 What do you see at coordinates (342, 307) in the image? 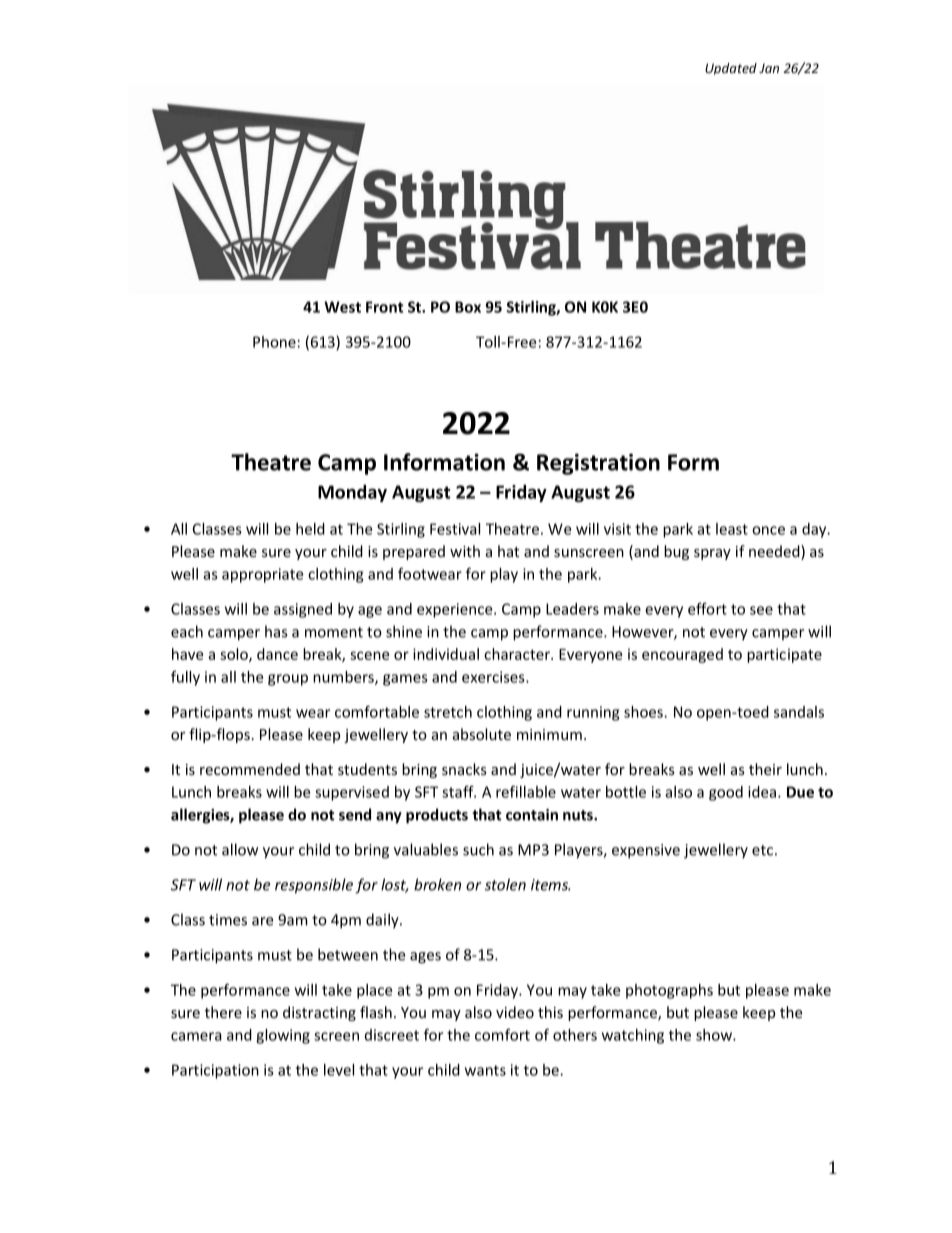
I see `West` at bounding box center [342, 307].
